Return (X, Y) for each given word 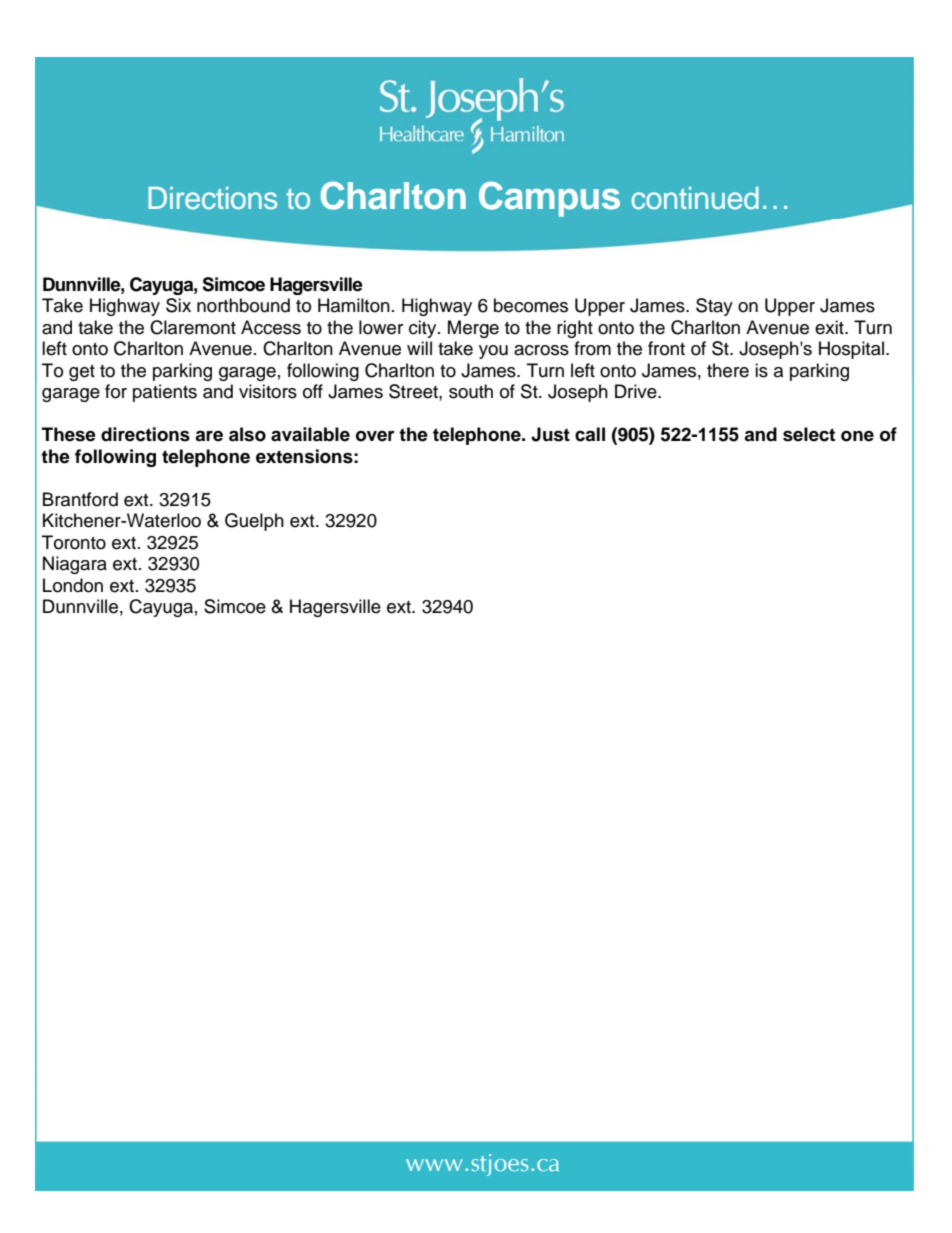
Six (178, 305)
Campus (549, 199)
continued (695, 198)
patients (165, 393)
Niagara (75, 565)
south (471, 391)
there (728, 370)
